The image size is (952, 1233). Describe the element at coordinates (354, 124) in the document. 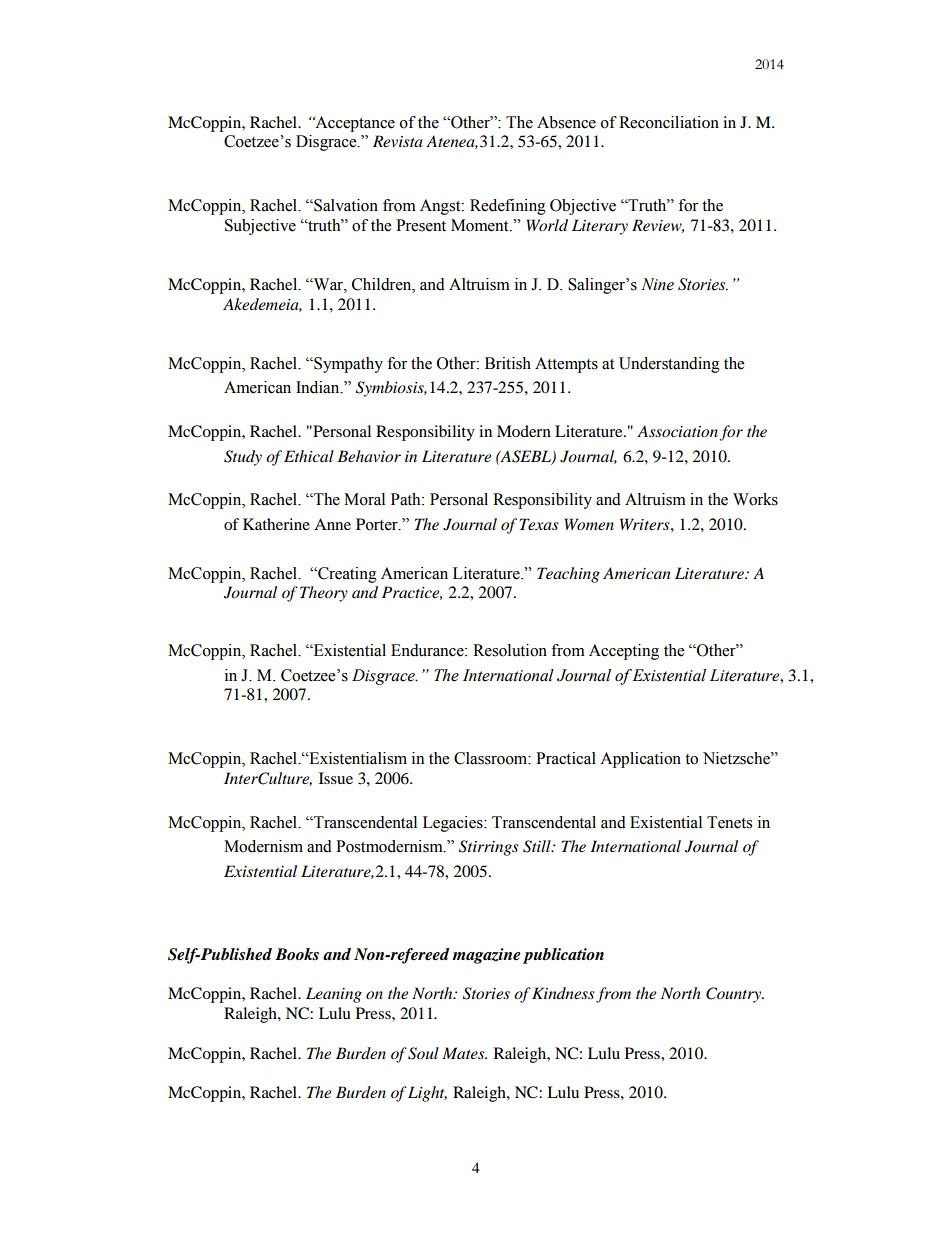

I see `Acceptance` at that location.
